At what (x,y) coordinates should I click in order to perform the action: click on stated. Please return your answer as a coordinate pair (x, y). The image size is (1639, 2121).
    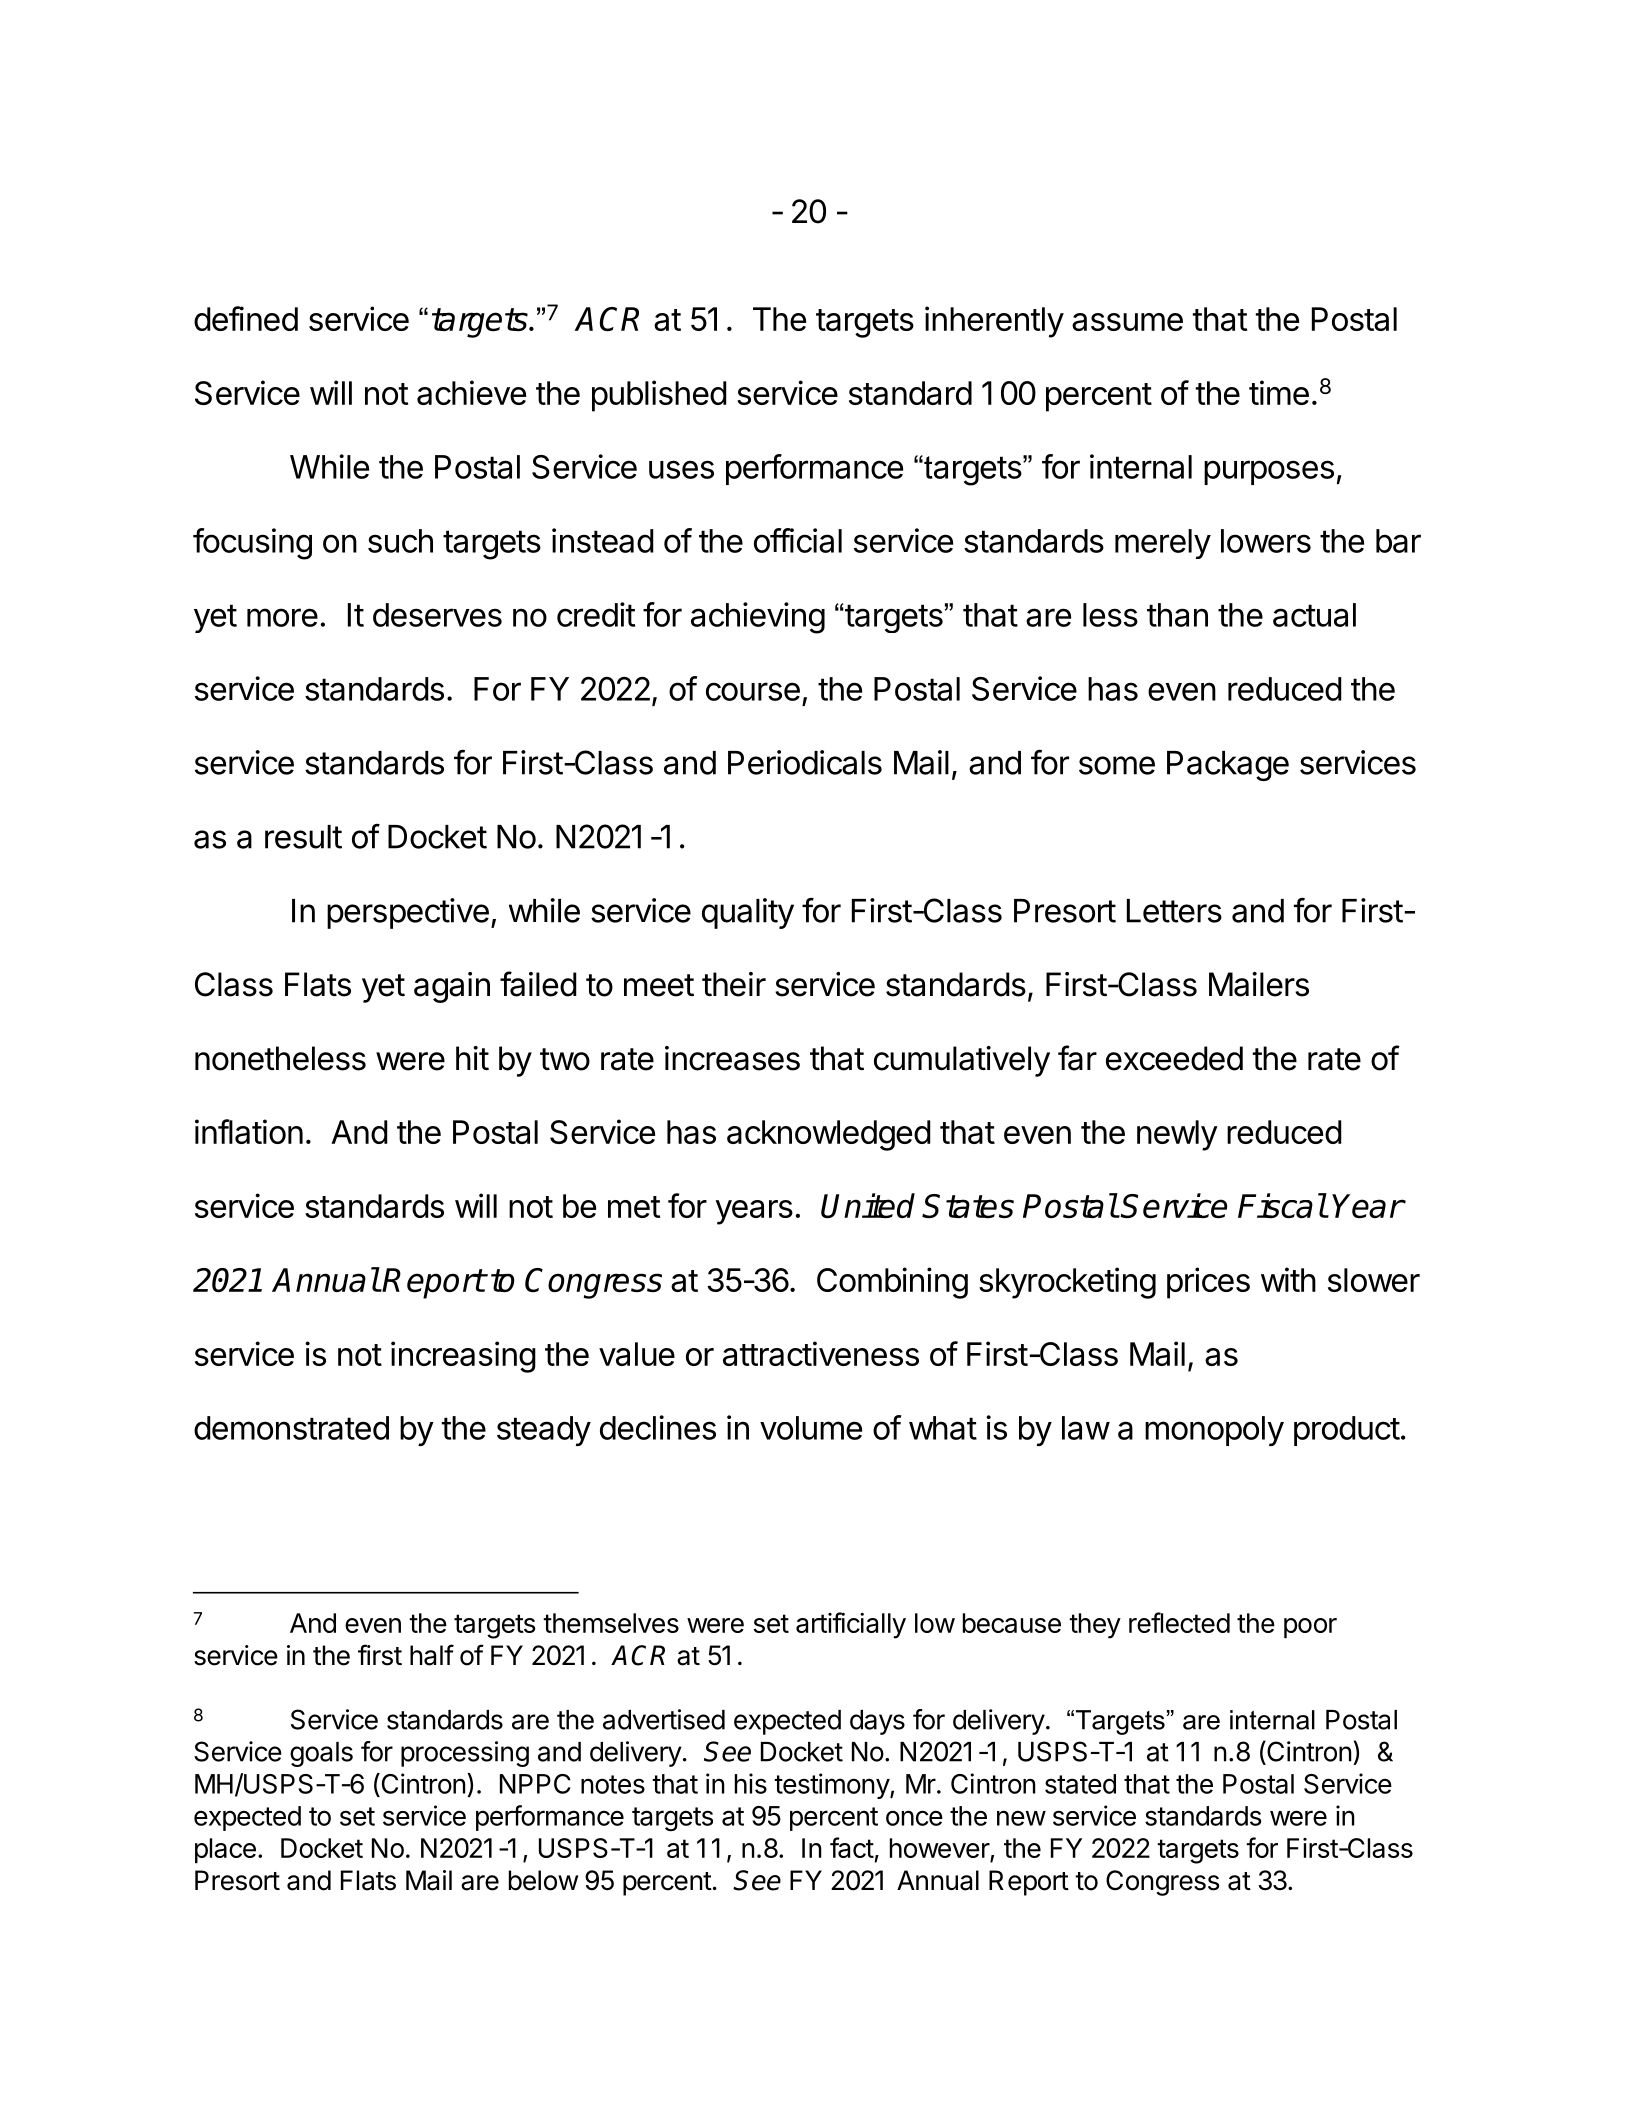
    Looking at the image, I should click on (1080, 1784).
